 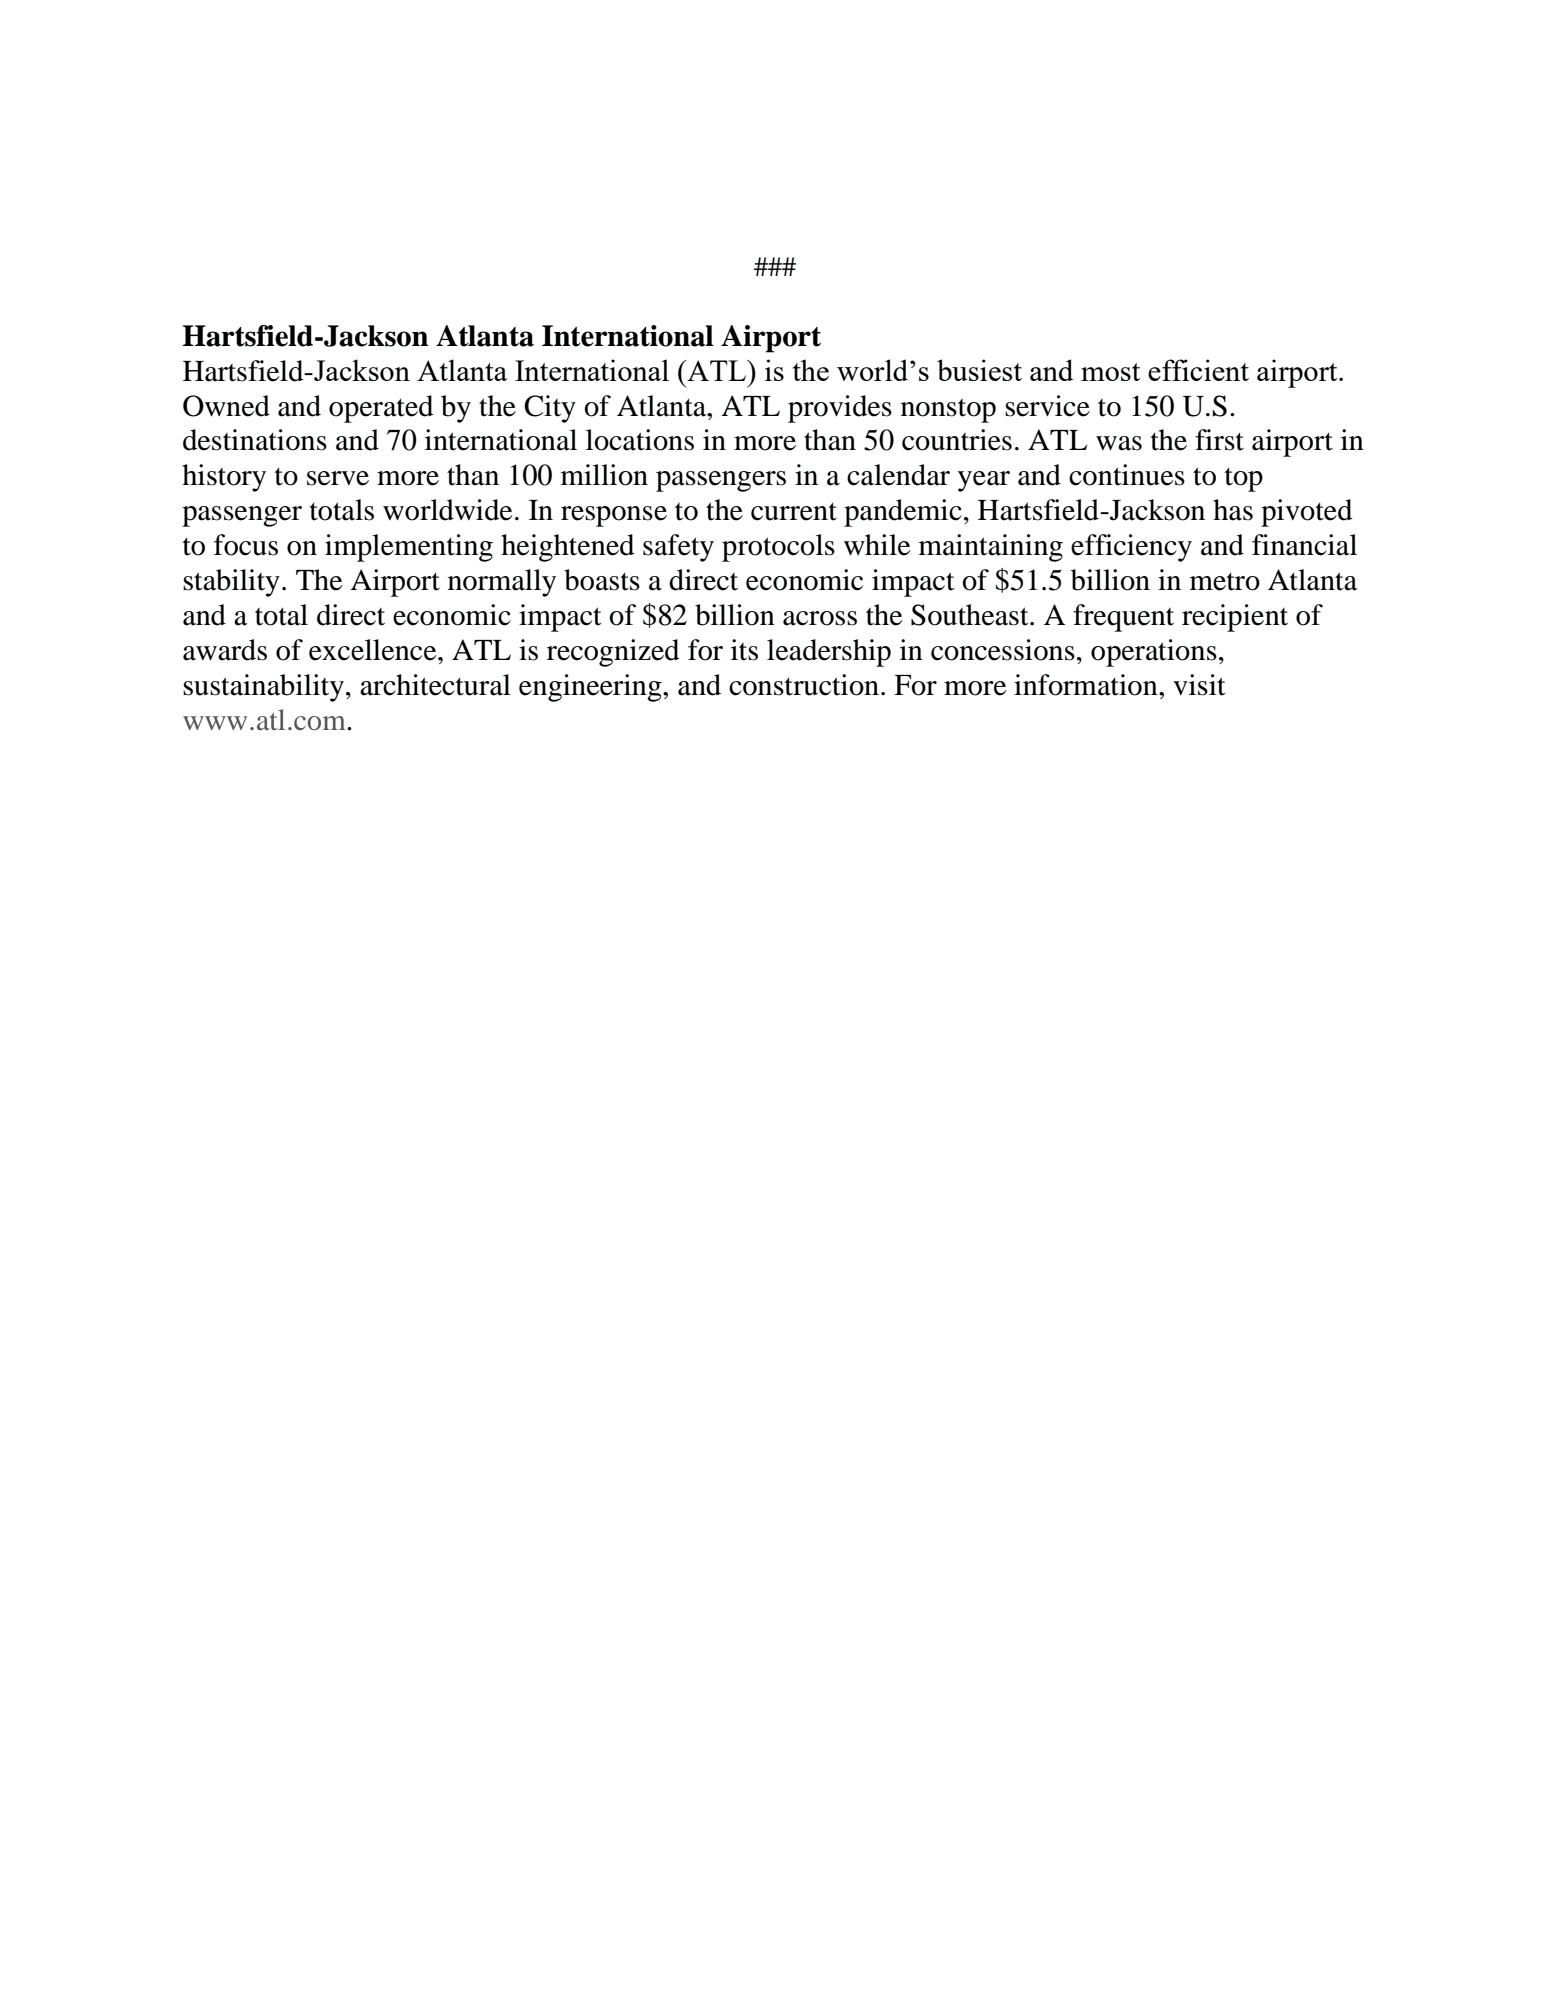 I want to click on efficiency, so click(x=1131, y=548).
